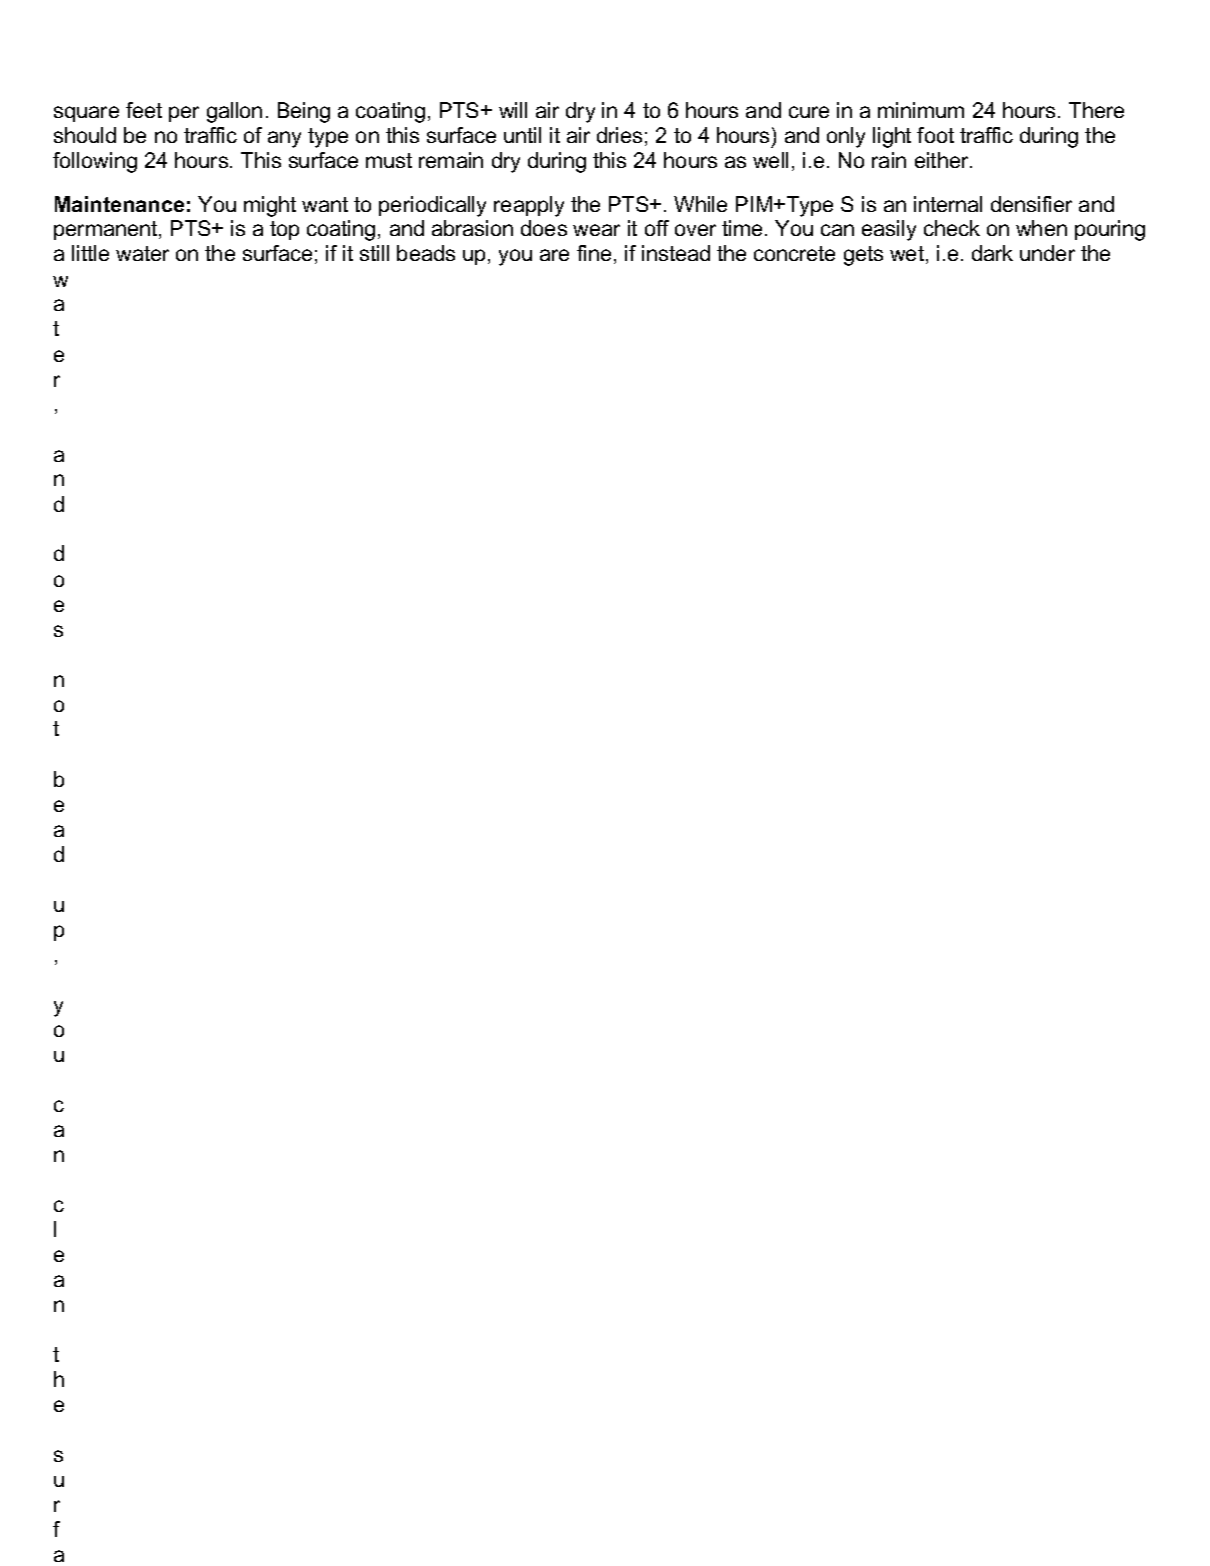 Image resolution: width=1210 pixels, height=1566 pixels. Describe the element at coordinates (948, 204) in the screenshot. I see `internal` at that location.
